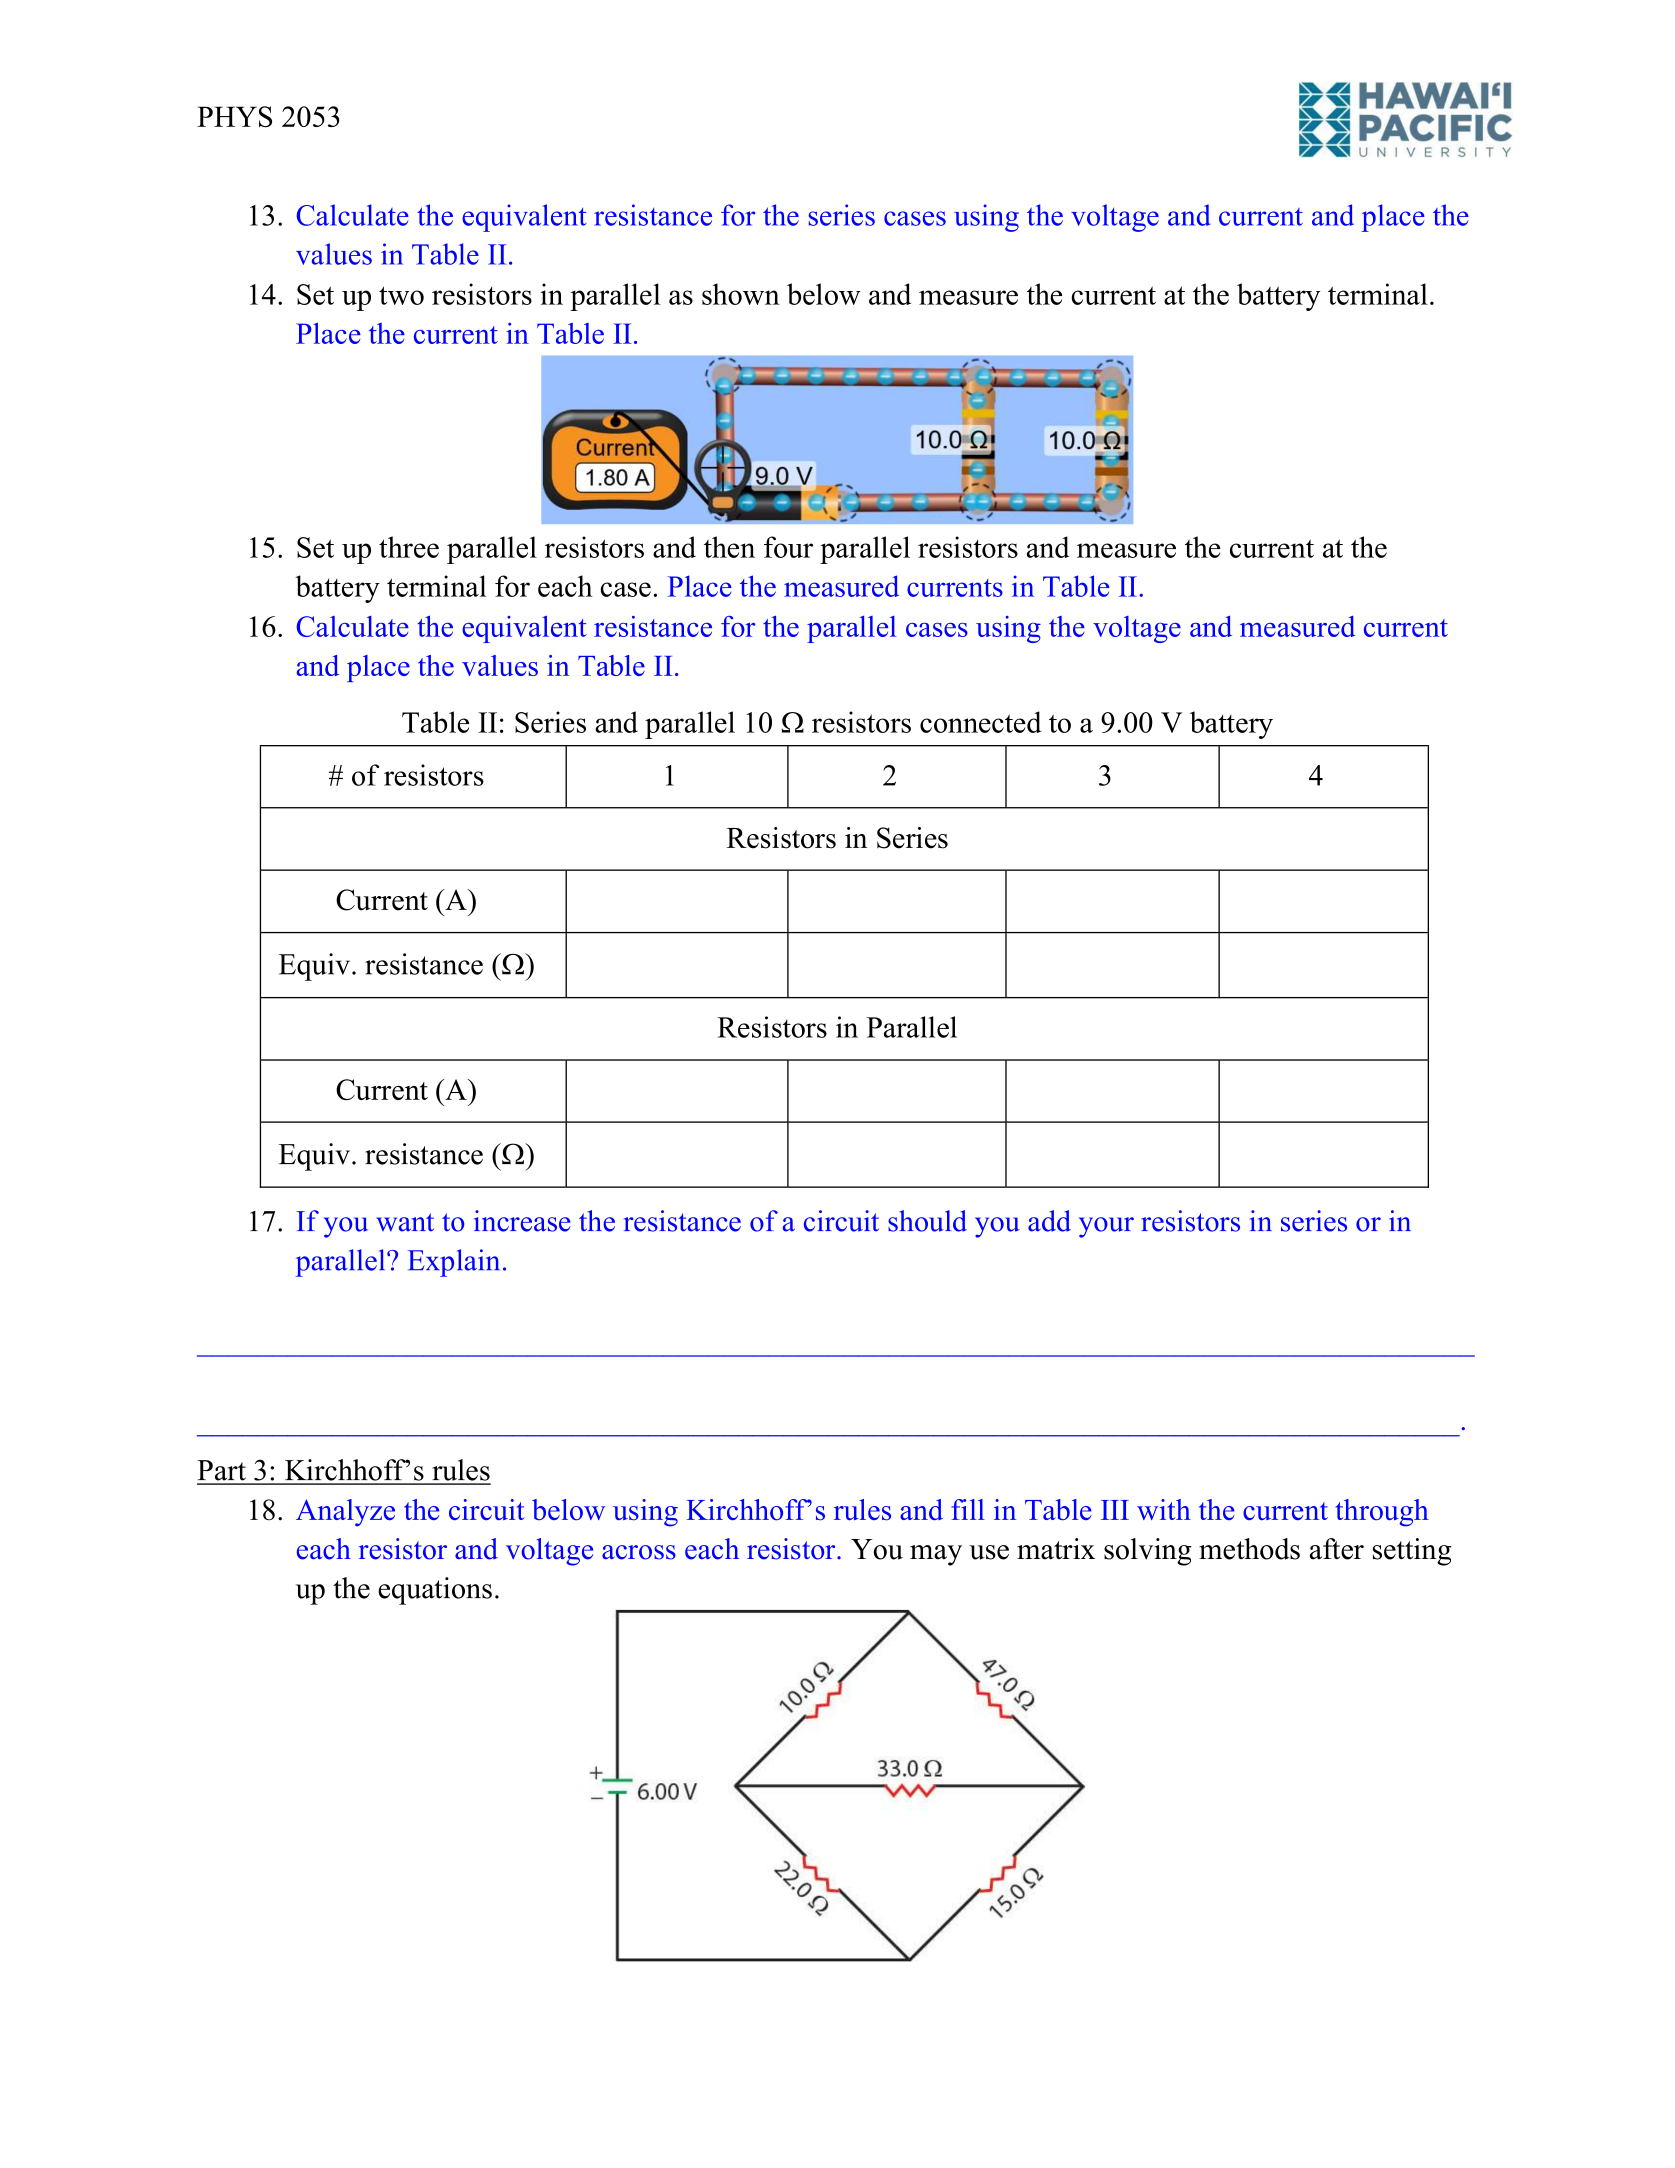 The width and height of the screenshot is (1675, 2168). I want to click on shown, so click(741, 294).
